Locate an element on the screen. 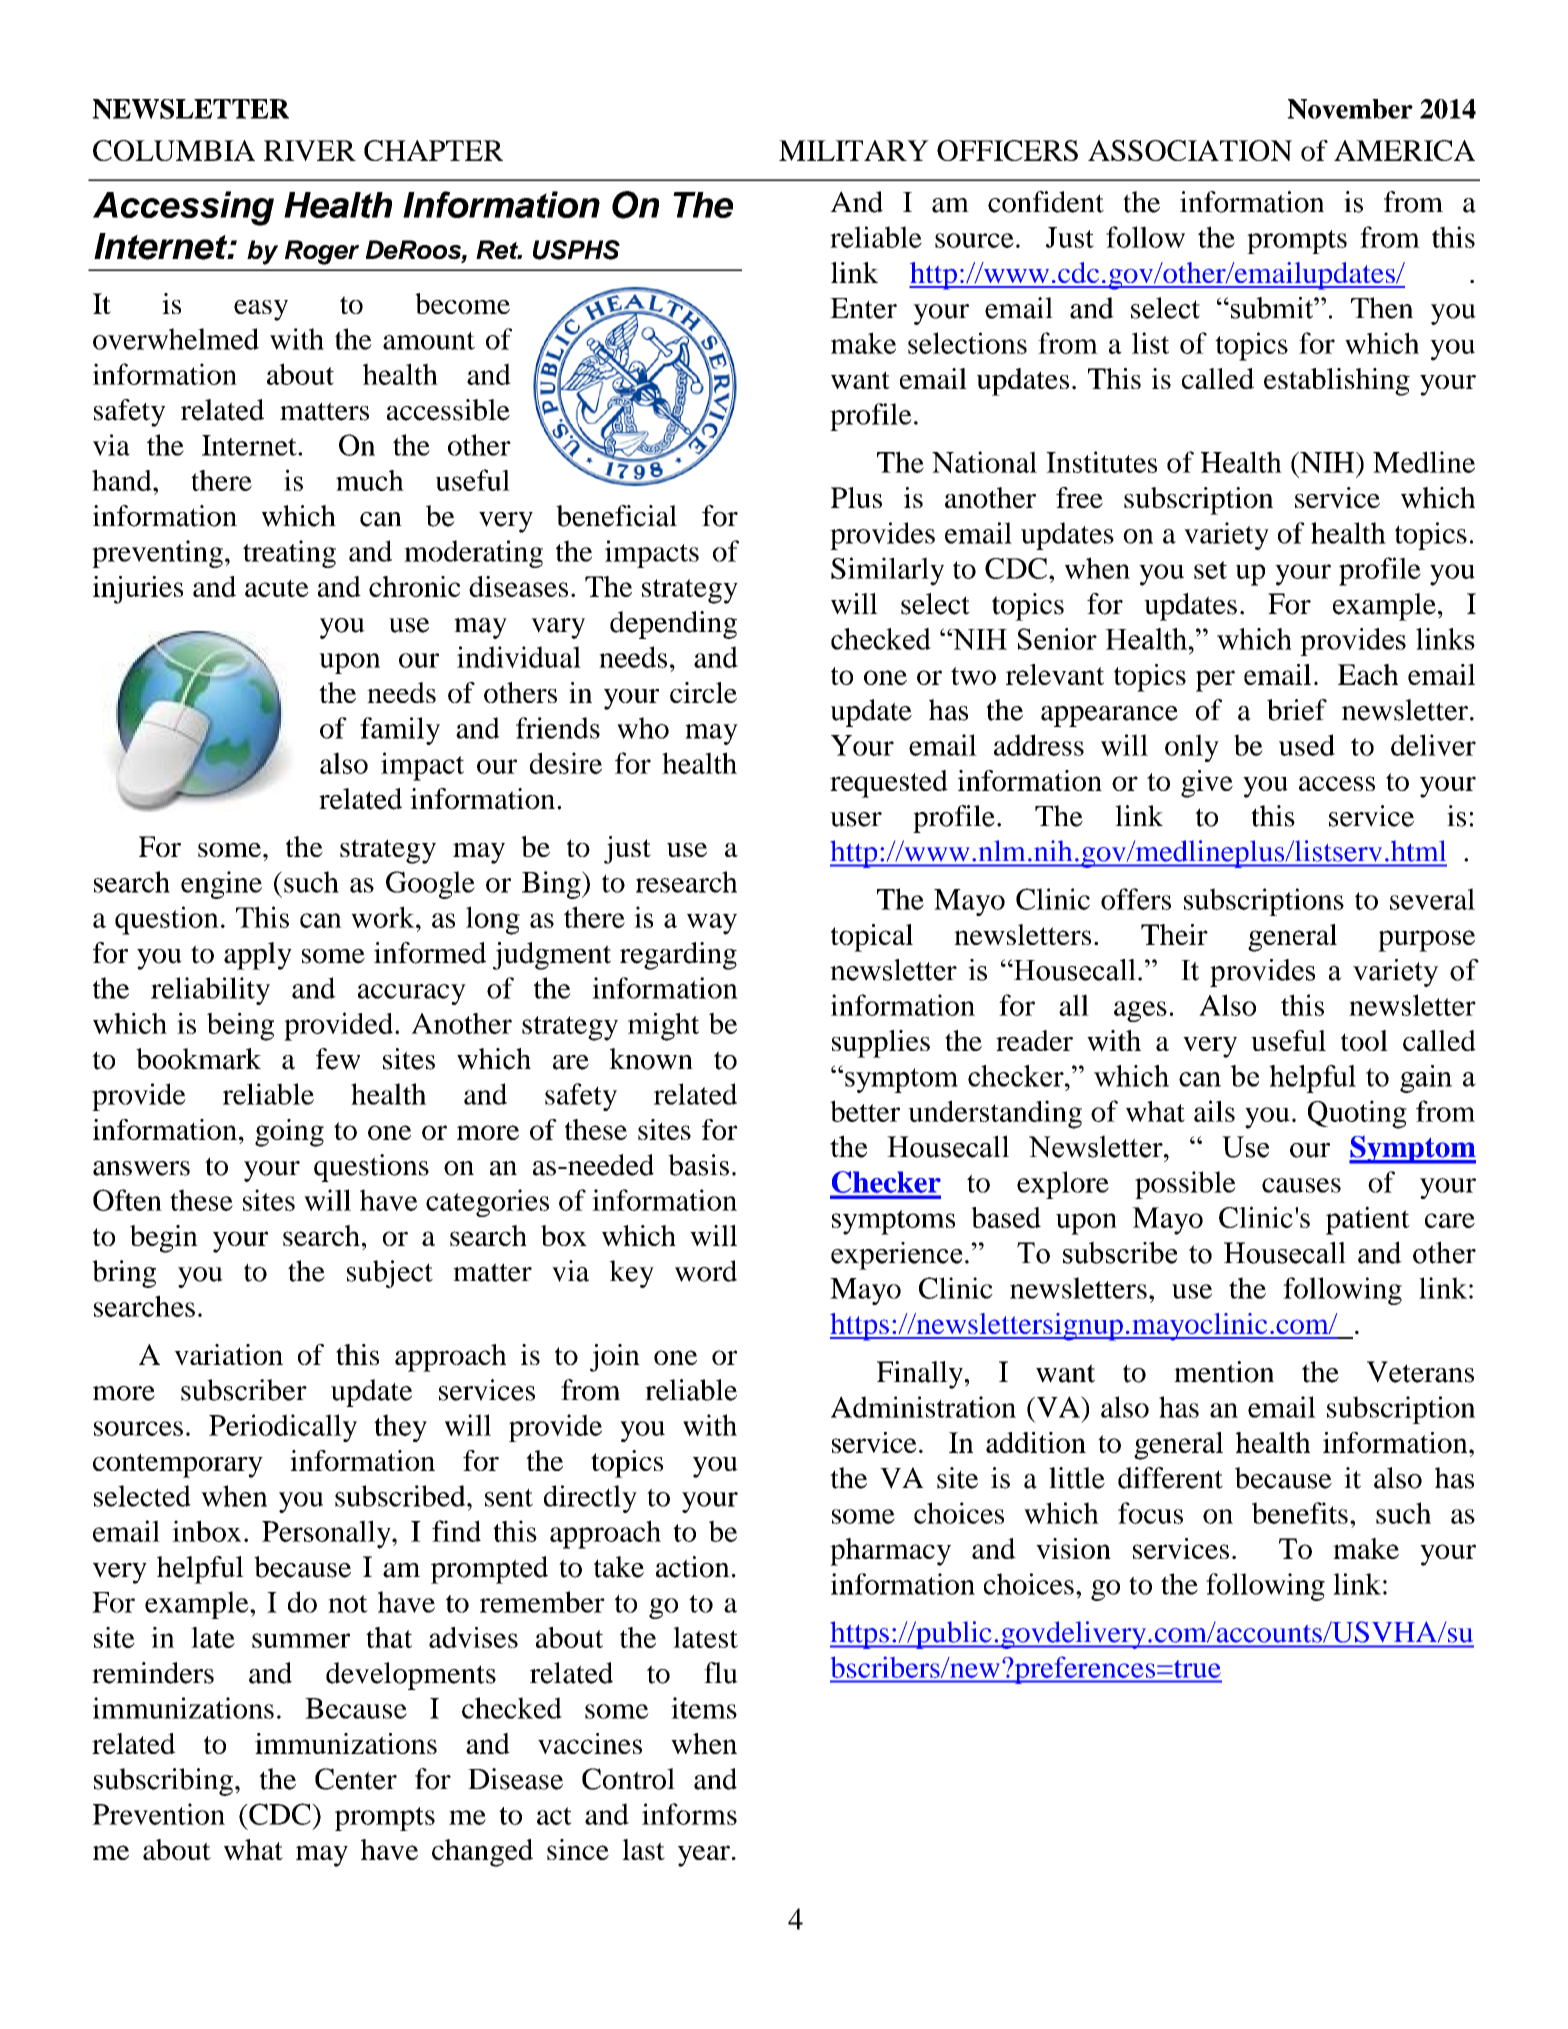  apply is located at coordinates (258, 956).
